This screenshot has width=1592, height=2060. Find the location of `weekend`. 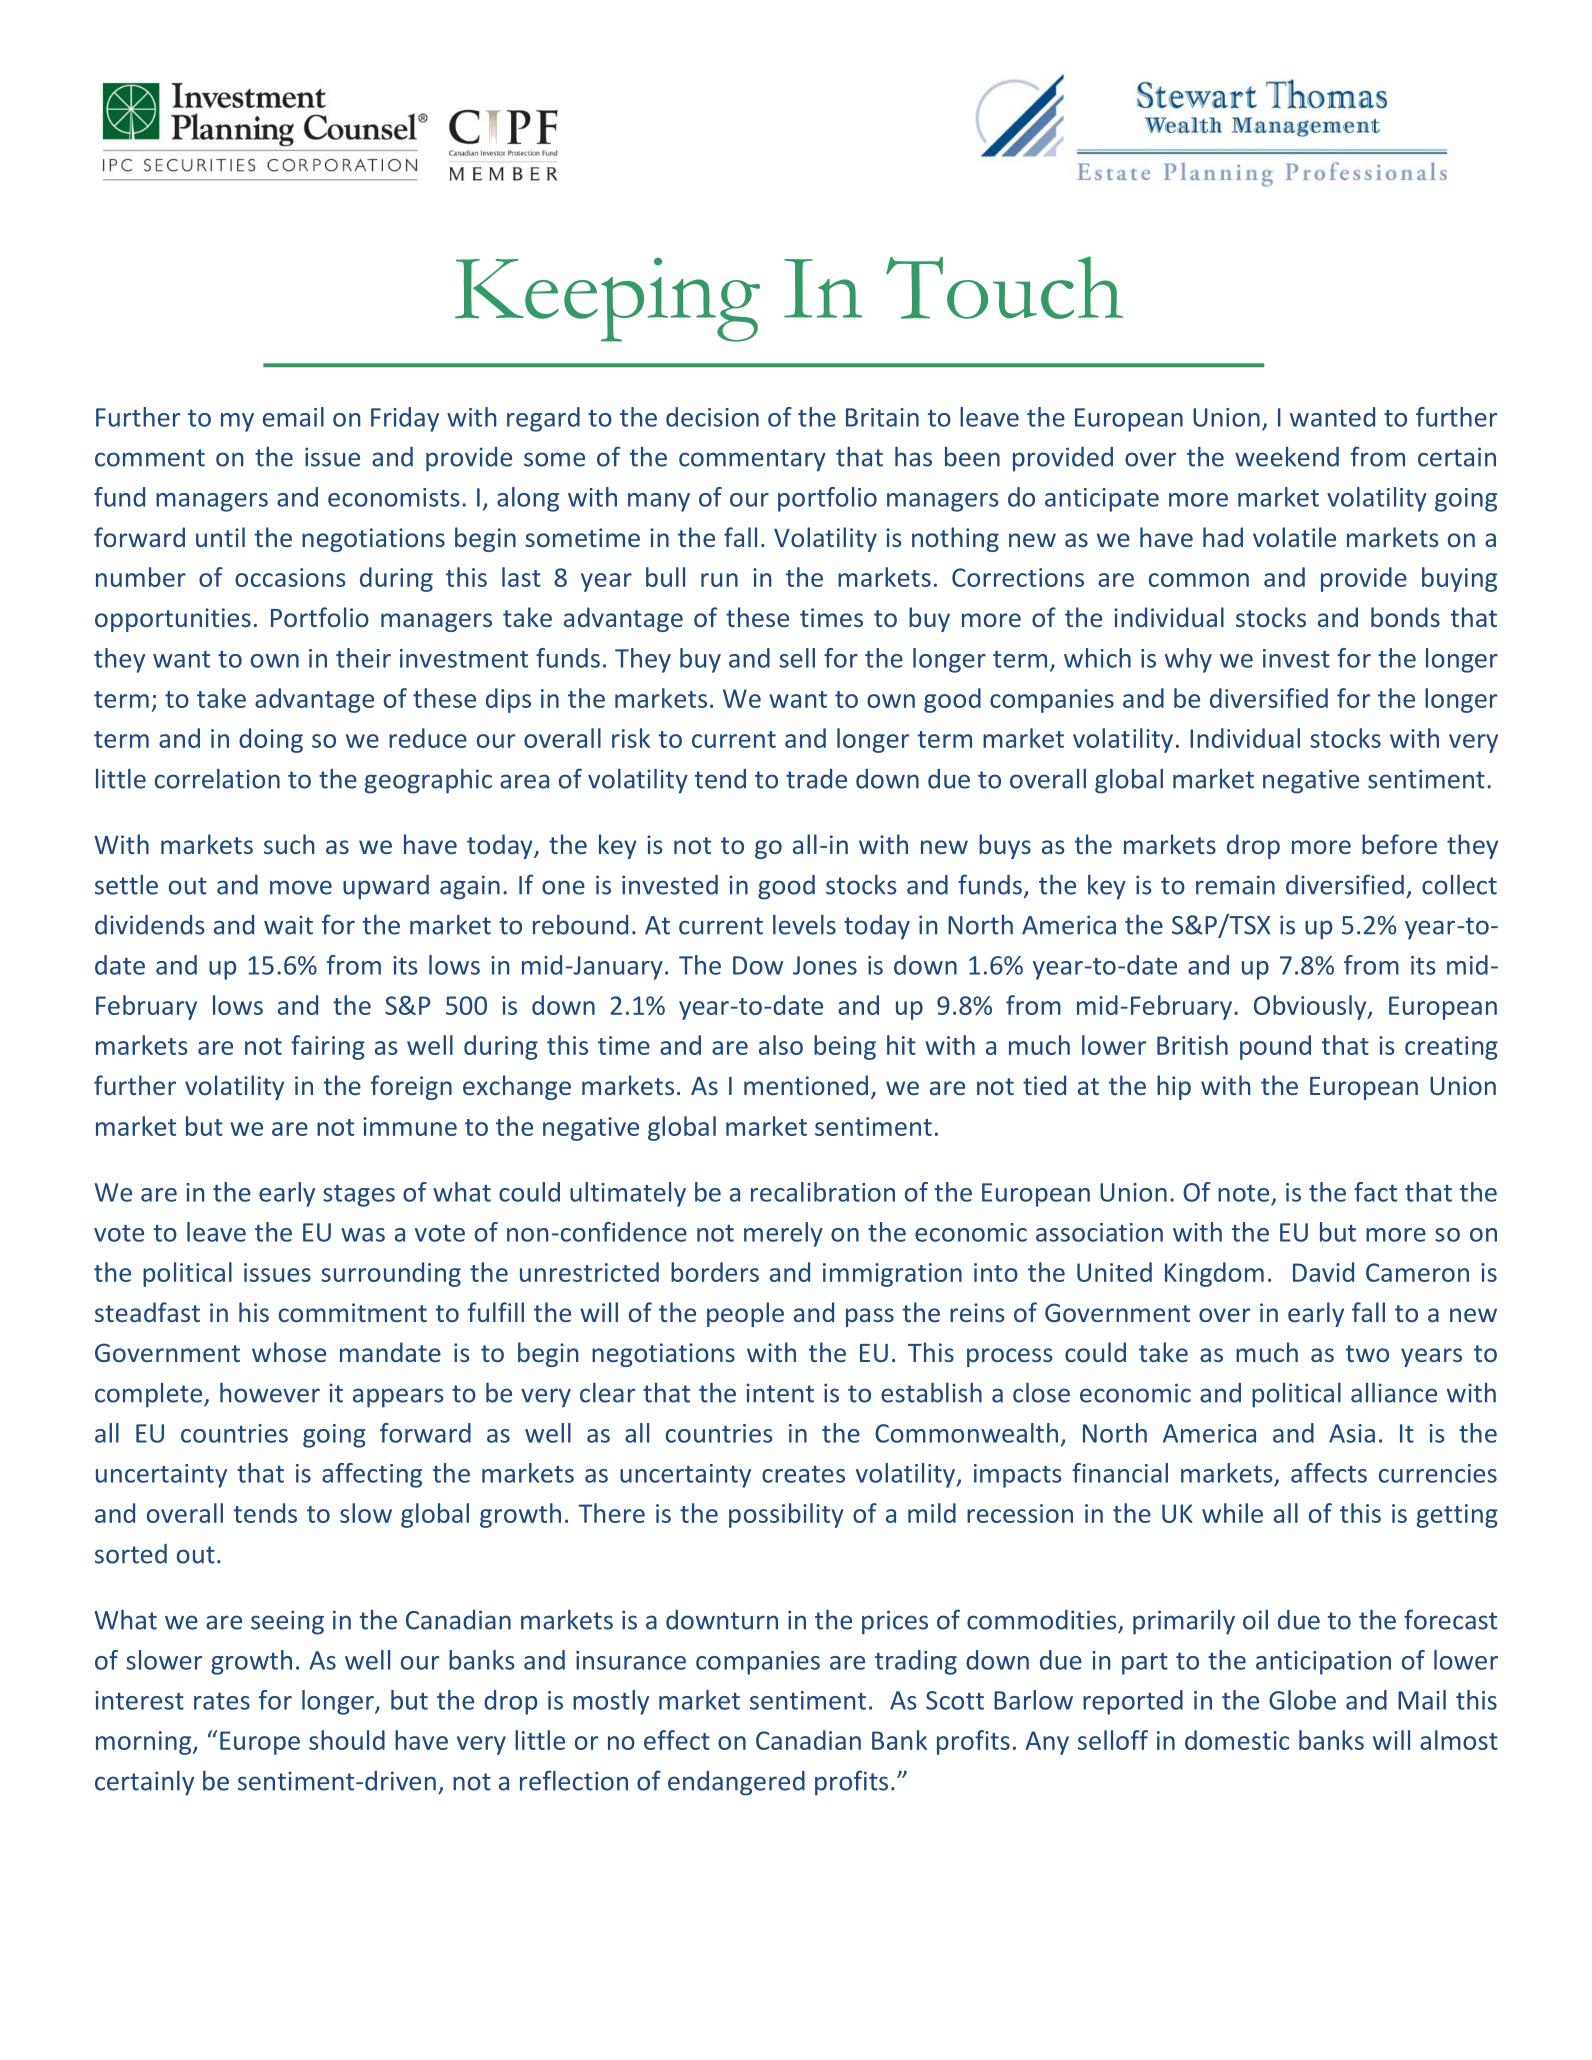

weekend is located at coordinates (1287, 457).
